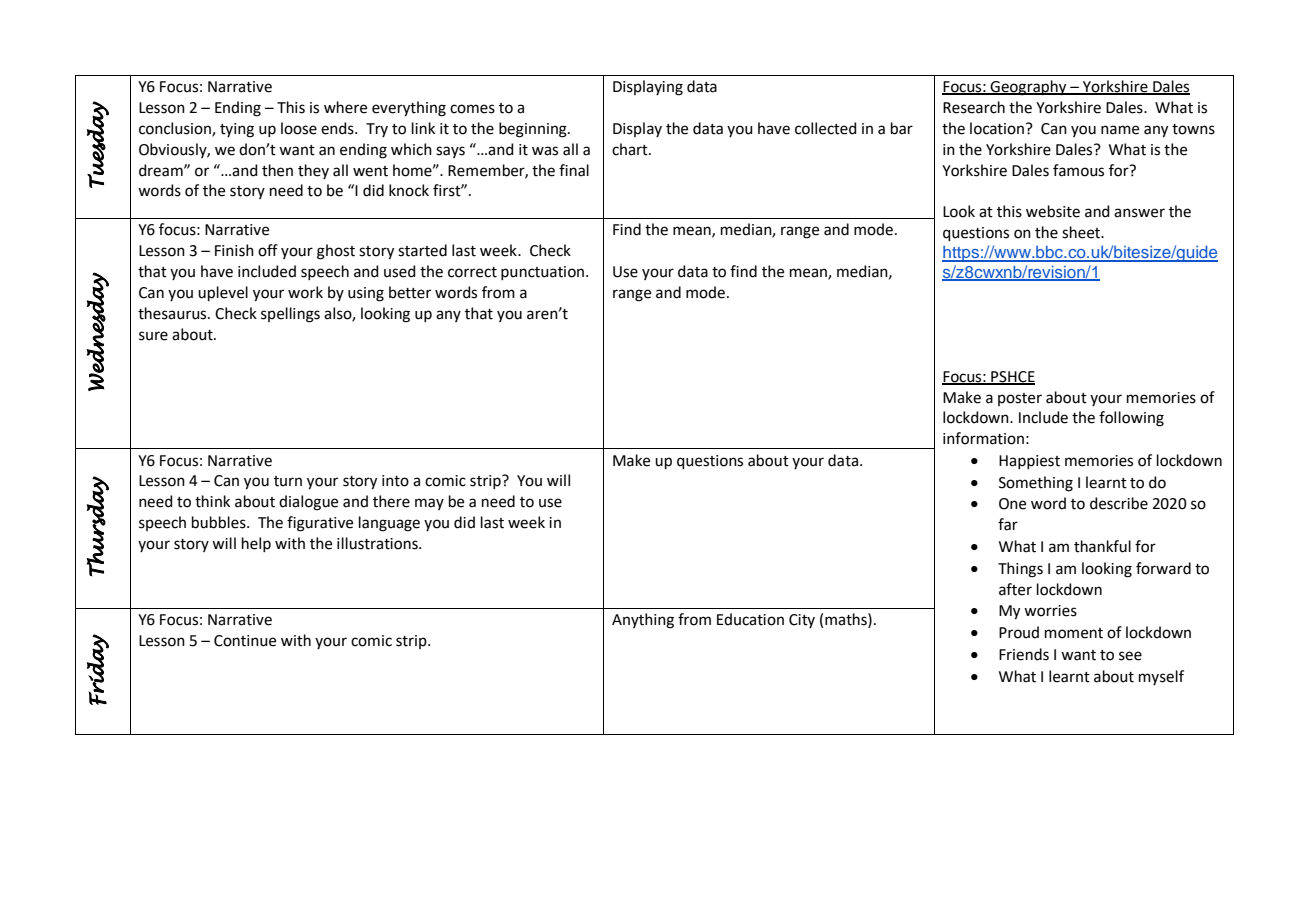 This screenshot has height=924, width=1308. What do you see at coordinates (345, 107) in the screenshot?
I see `where` at bounding box center [345, 107].
